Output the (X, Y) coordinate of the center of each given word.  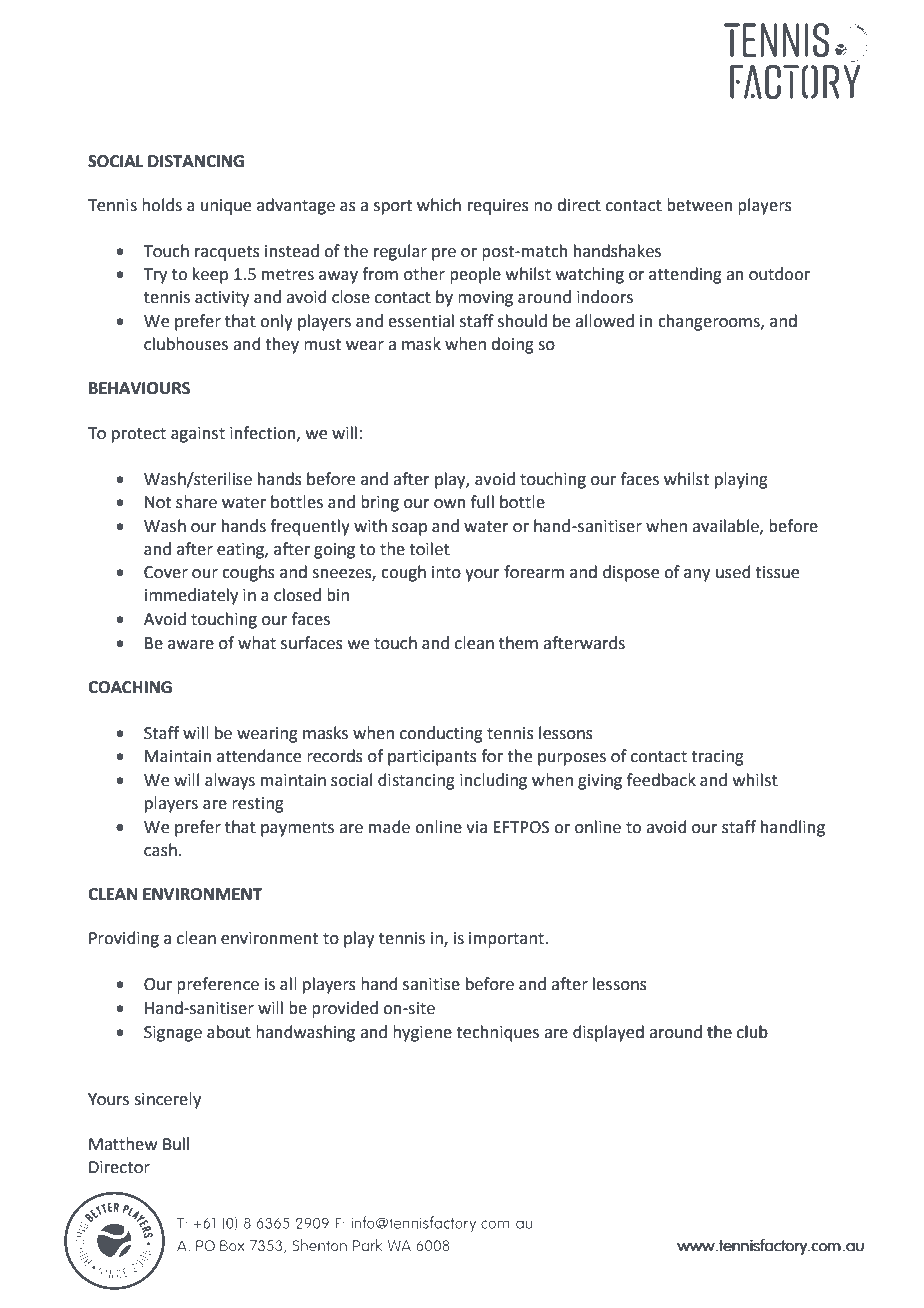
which (439, 205)
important (507, 940)
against (198, 435)
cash (160, 850)
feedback (661, 780)
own (450, 504)
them (518, 643)
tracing (717, 758)
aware (191, 645)
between (700, 205)
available (726, 526)
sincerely (167, 1100)
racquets (227, 253)
